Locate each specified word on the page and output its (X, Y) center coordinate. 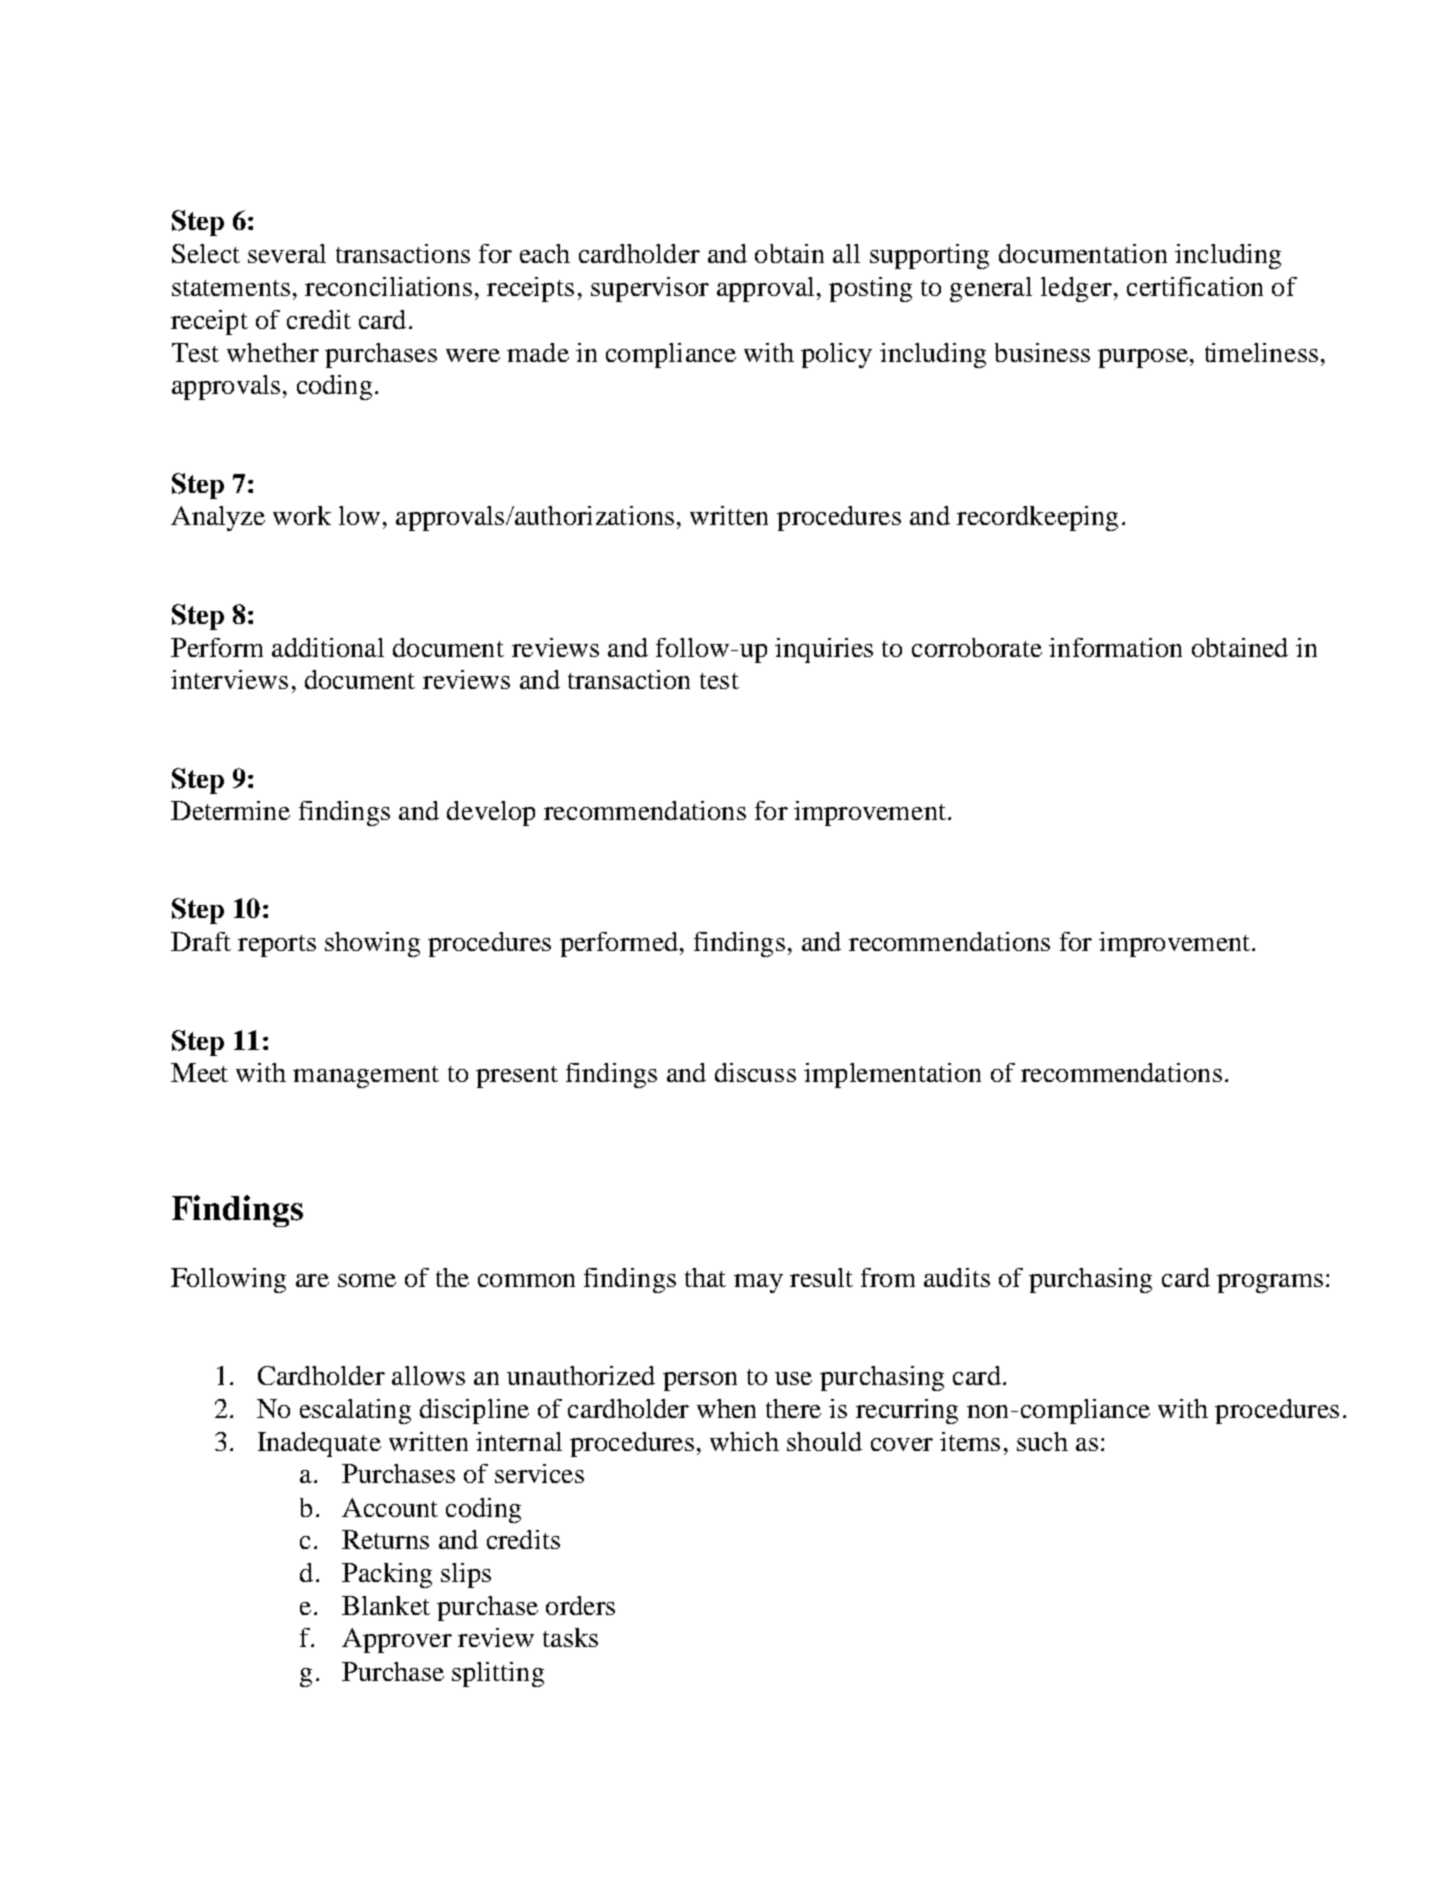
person (700, 1381)
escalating (355, 1411)
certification (1195, 286)
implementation (892, 1075)
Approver (397, 1640)
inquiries (824, 650)
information (1115, 647)
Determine (230, 810)
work (302, 515)
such (1042, 1441)
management (366, 1077)
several (287, 253)
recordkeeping (1037, 518)
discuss (755, 1072)
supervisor (650, 289)
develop (491, 813)
